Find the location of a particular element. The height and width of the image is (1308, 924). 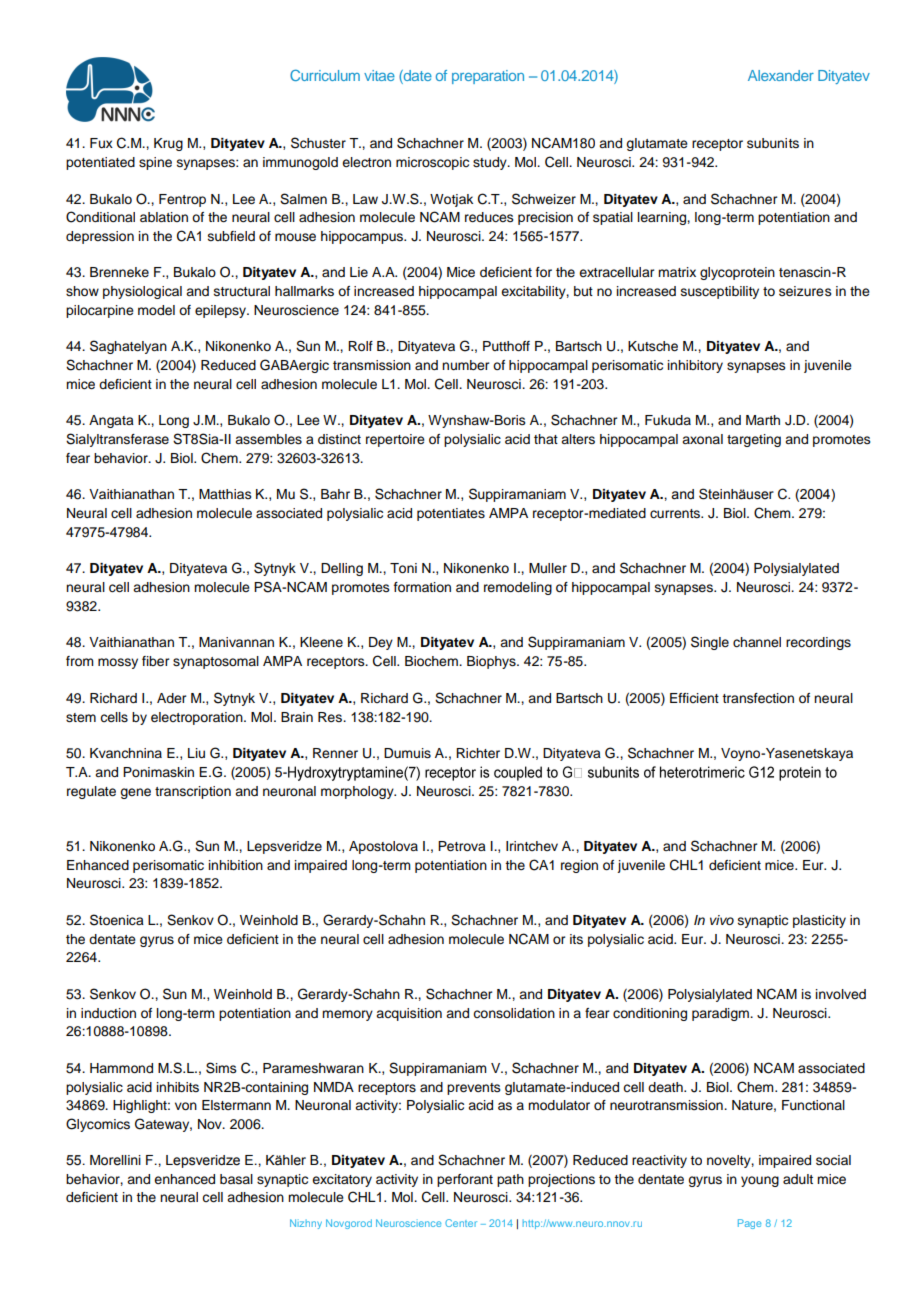

preparation is located at coordinates (488, 77).
